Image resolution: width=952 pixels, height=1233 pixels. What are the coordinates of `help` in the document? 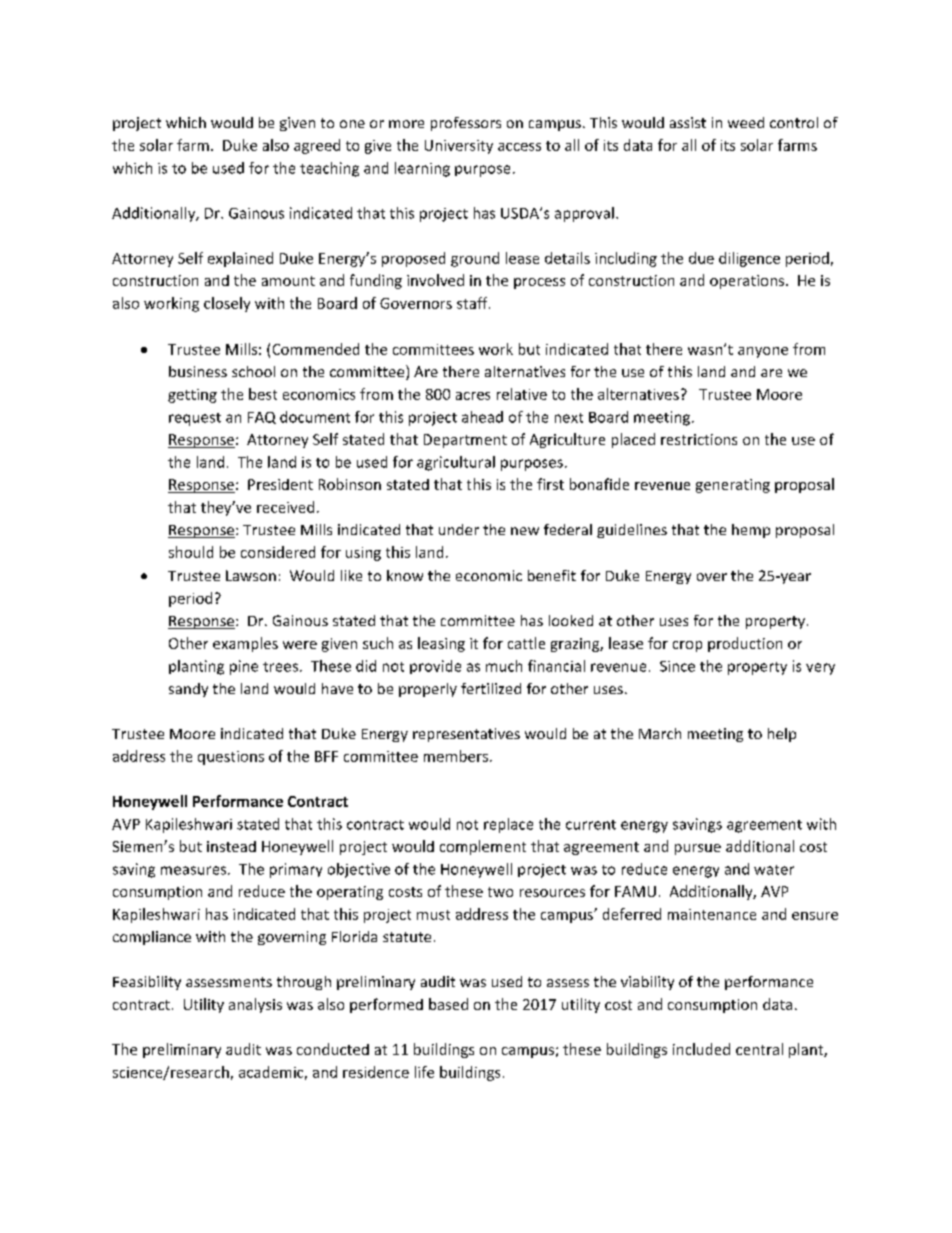 It's located at (782, 735).
